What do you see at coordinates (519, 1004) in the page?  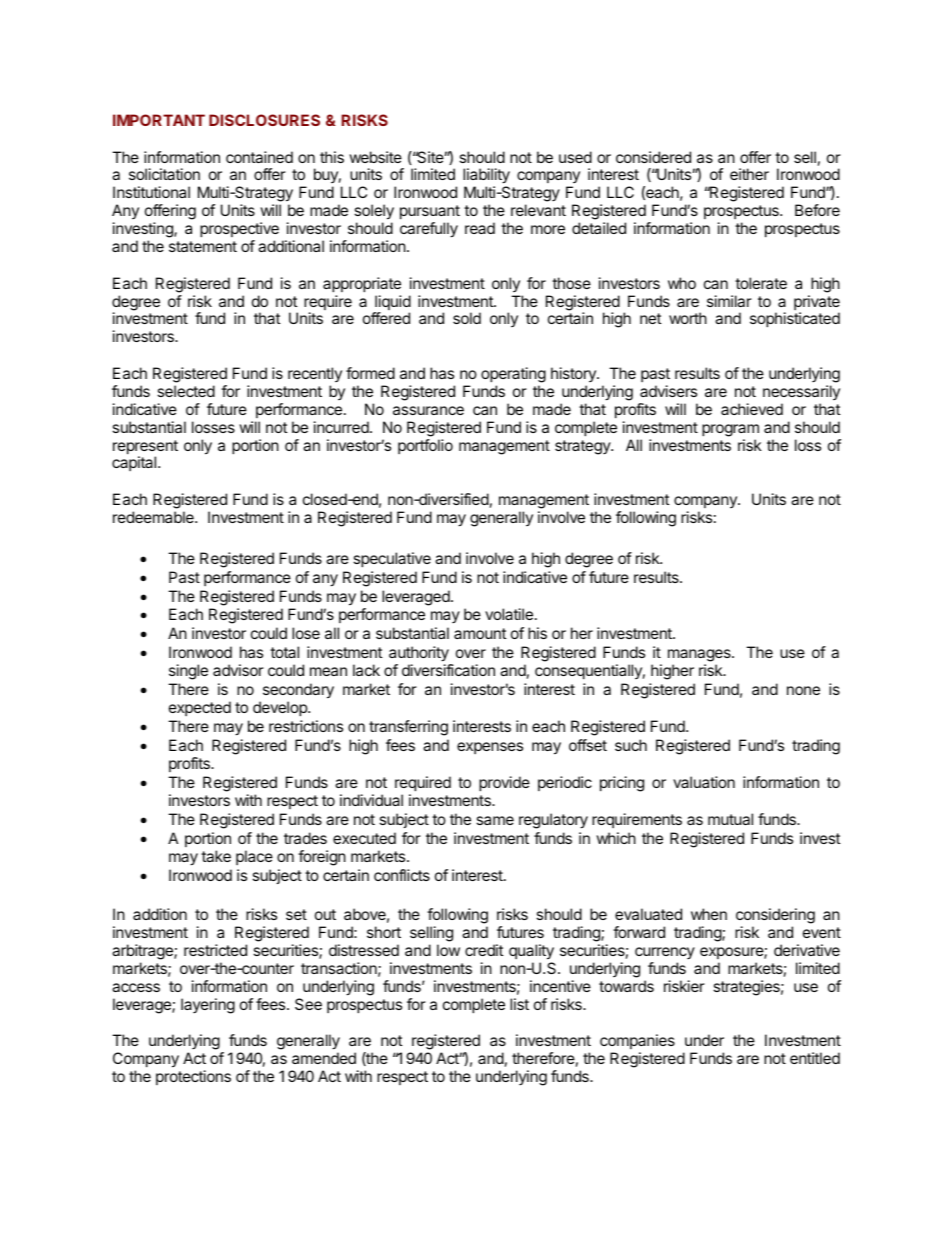 I see `list` at bounding box center [519, 1004].
